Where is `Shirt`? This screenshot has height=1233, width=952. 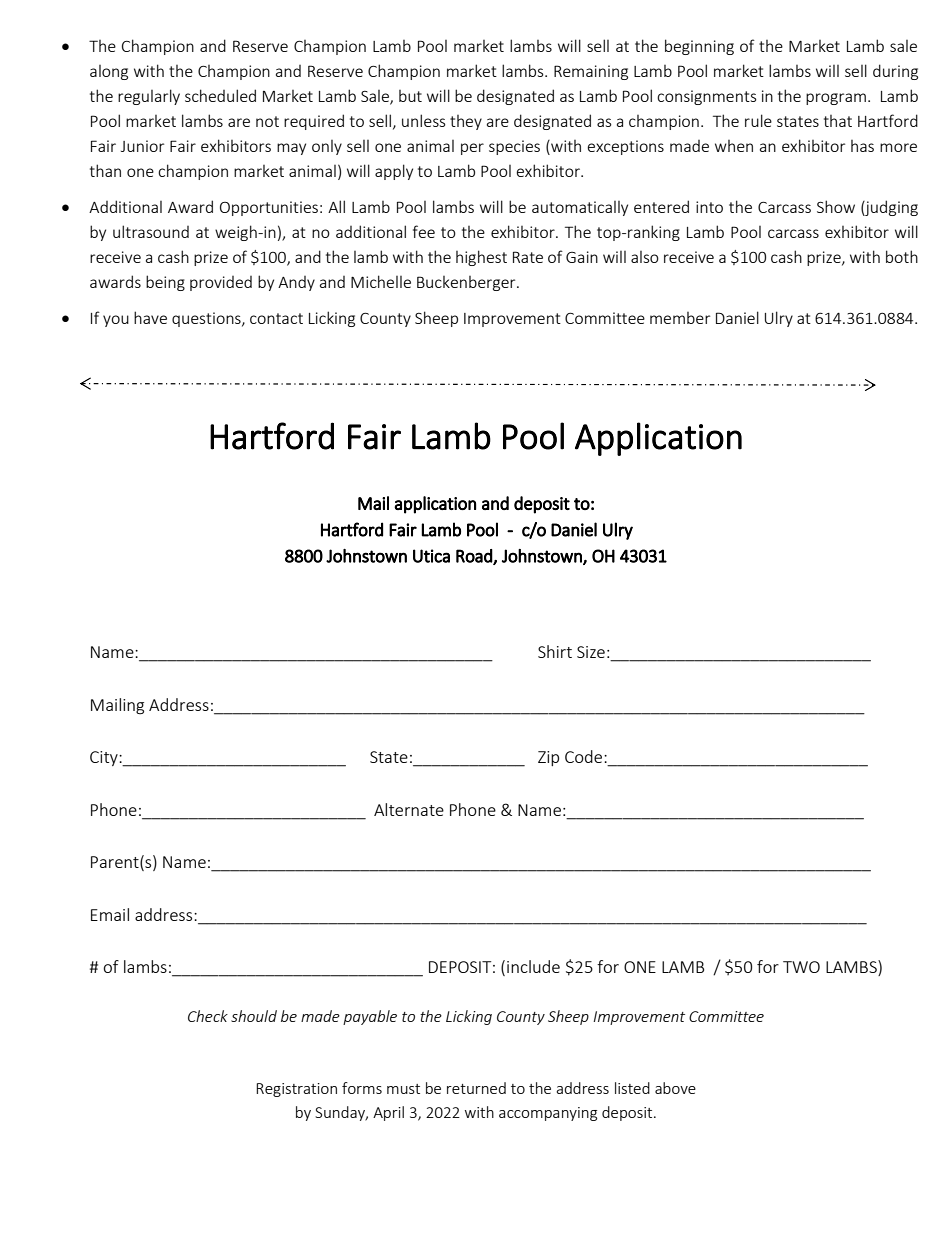 Shirt is located at coordinates (555, 651).
